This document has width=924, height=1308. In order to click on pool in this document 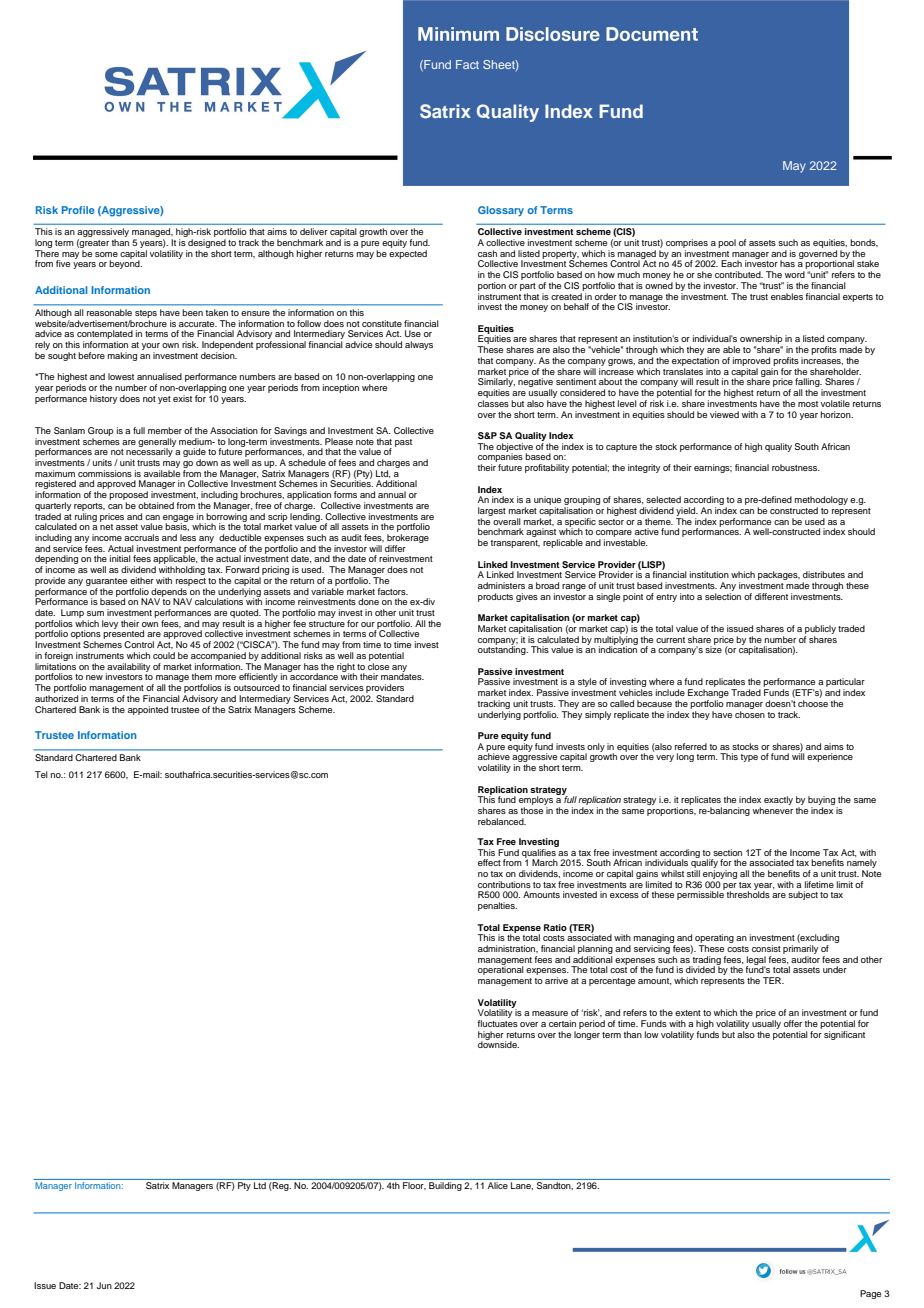, I will do `click(727, 243)`.
